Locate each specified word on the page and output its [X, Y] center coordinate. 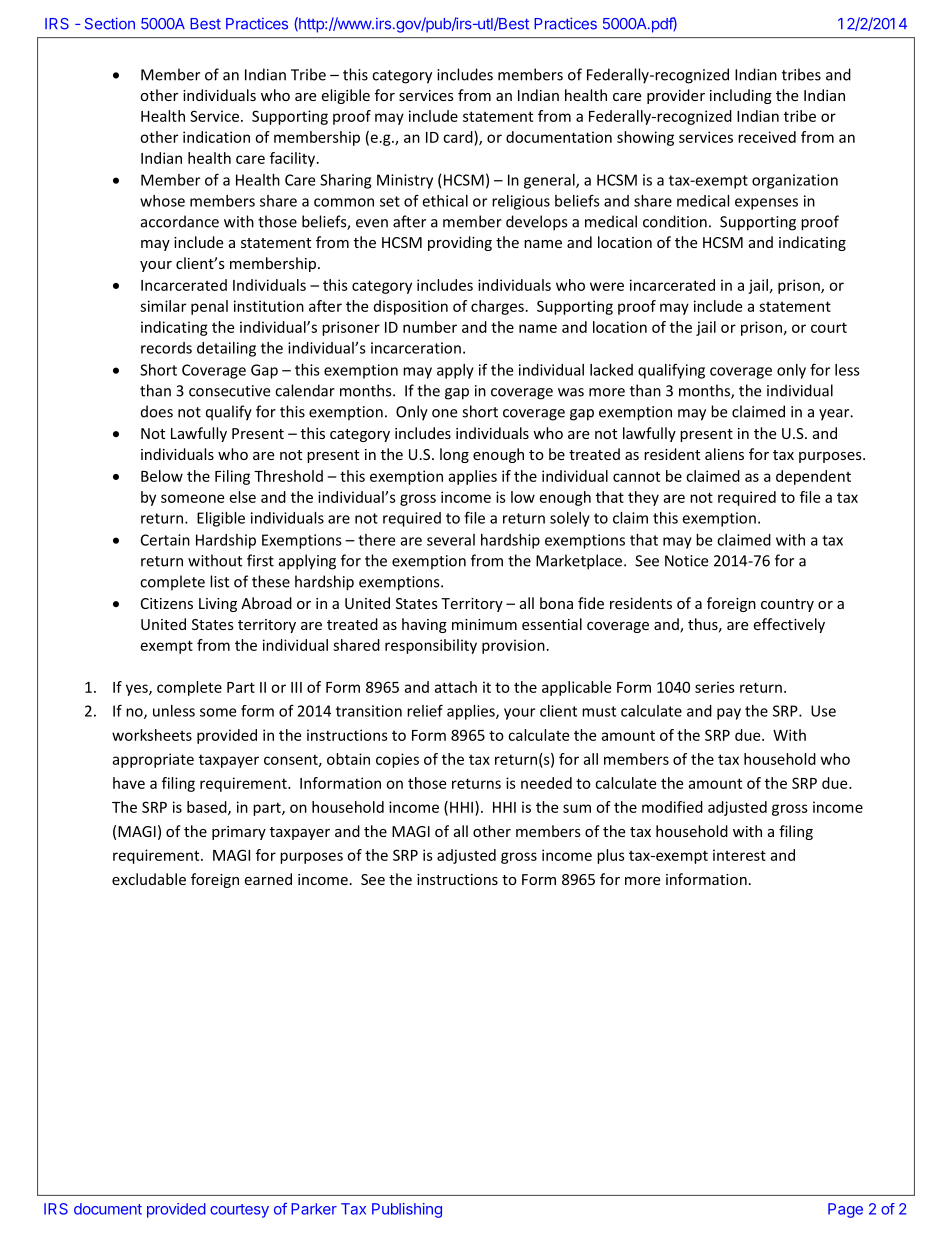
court [829, 327]
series [715, 687]
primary [239, 833]
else [243, 497]
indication [216, 137]
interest [739, 855]
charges [497, 307]
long [454, 455]
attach [455, 687]
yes [138, 690]
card [459, 137]
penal [209, 307]
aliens [724, 454]
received [767, 137]
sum [577, 808]
